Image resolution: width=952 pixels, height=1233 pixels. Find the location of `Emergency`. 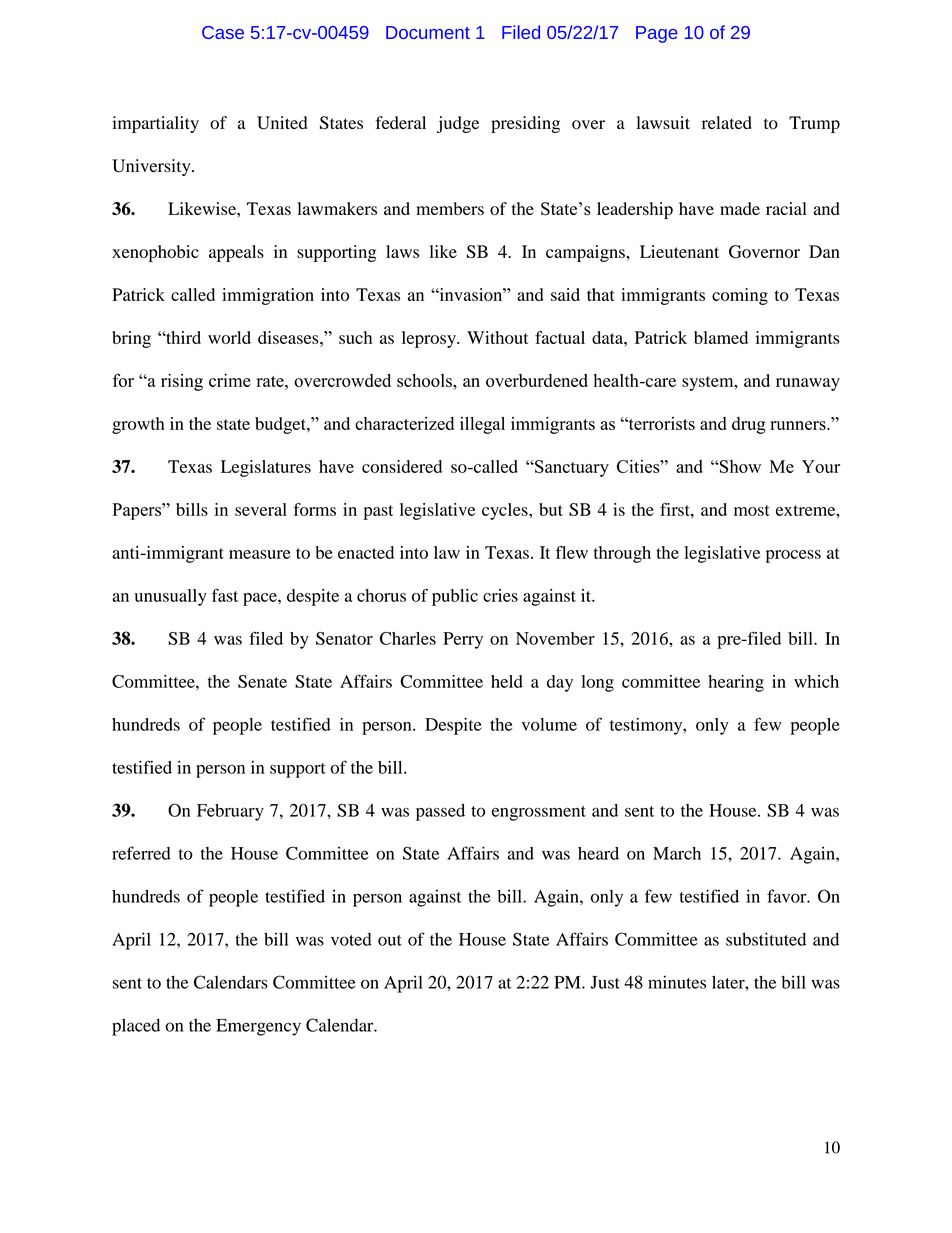

Emergency is located at coordinates (258, 1027).
